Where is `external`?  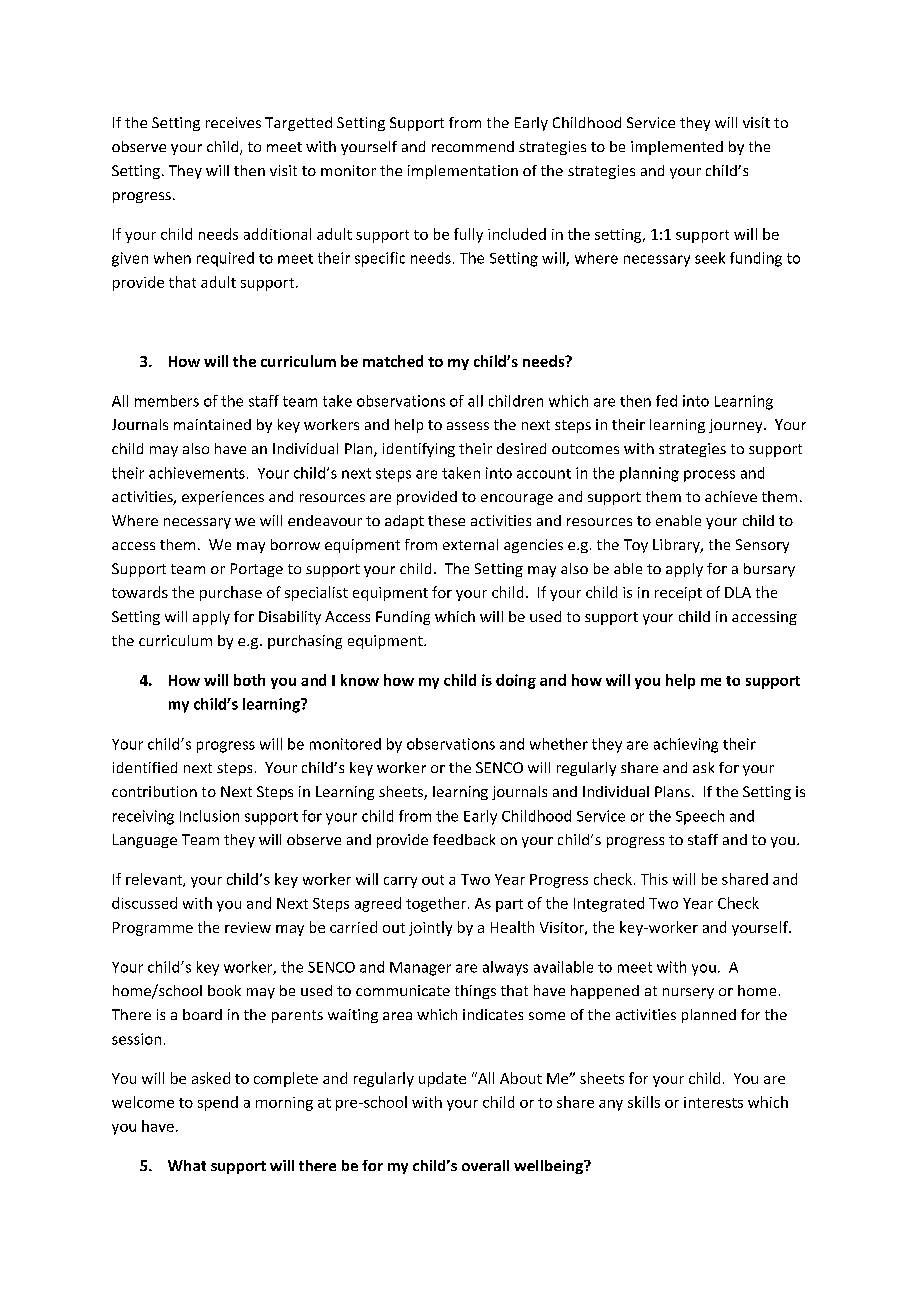 external is located at coordinates (470, 544).
